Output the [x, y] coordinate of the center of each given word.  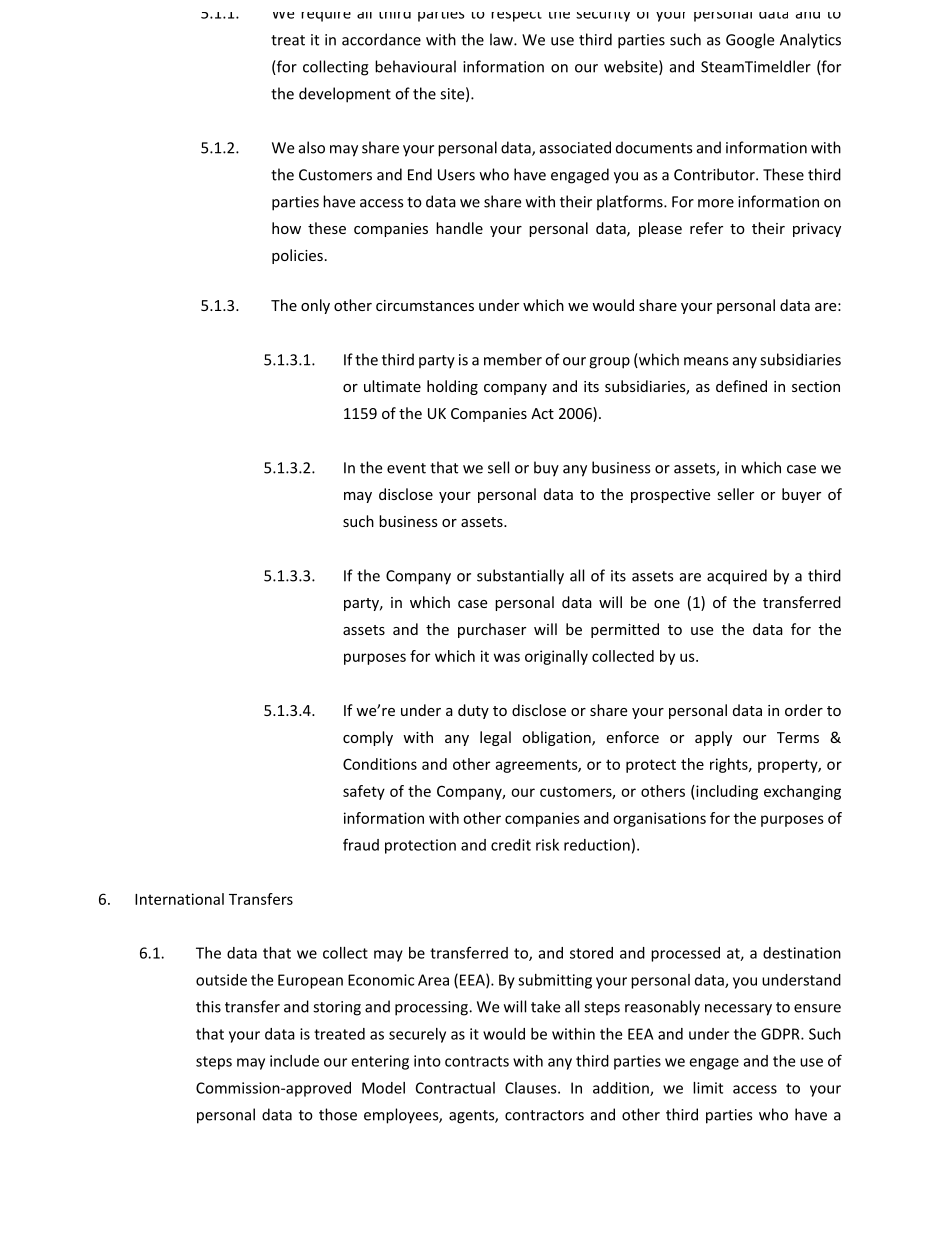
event [406, 468]
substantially [520, 577]
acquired [737, 577]
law [502, 39]
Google [750, 41]
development [345, 95]
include [294, 1061]
